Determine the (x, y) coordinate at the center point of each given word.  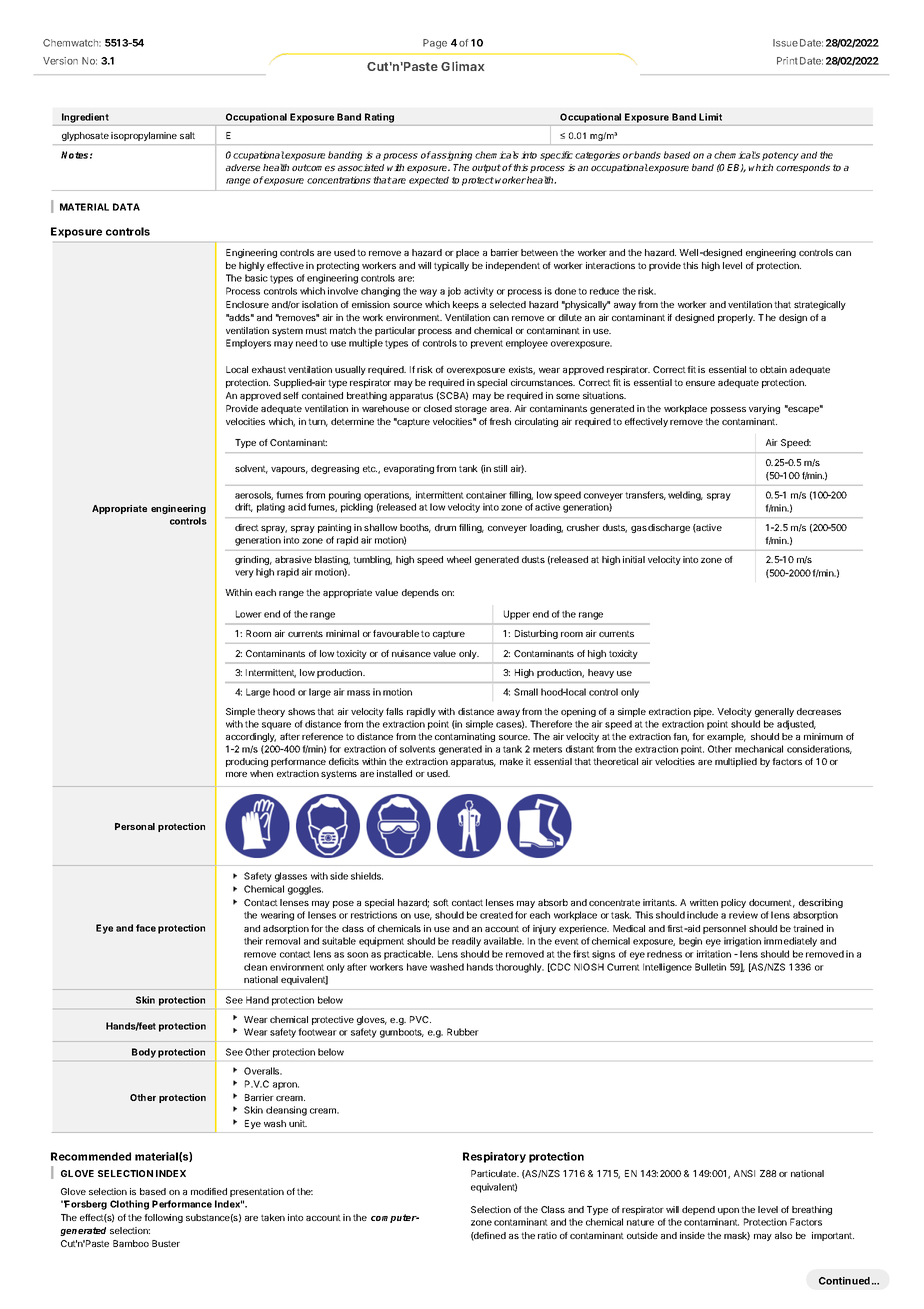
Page (435, 44)
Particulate (495, 1173)
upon (728, 1211)
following (163, 1218)
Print (787, 61)
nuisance (411, 653)
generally (774, 712)
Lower (249, 614)
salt (187, 135)
